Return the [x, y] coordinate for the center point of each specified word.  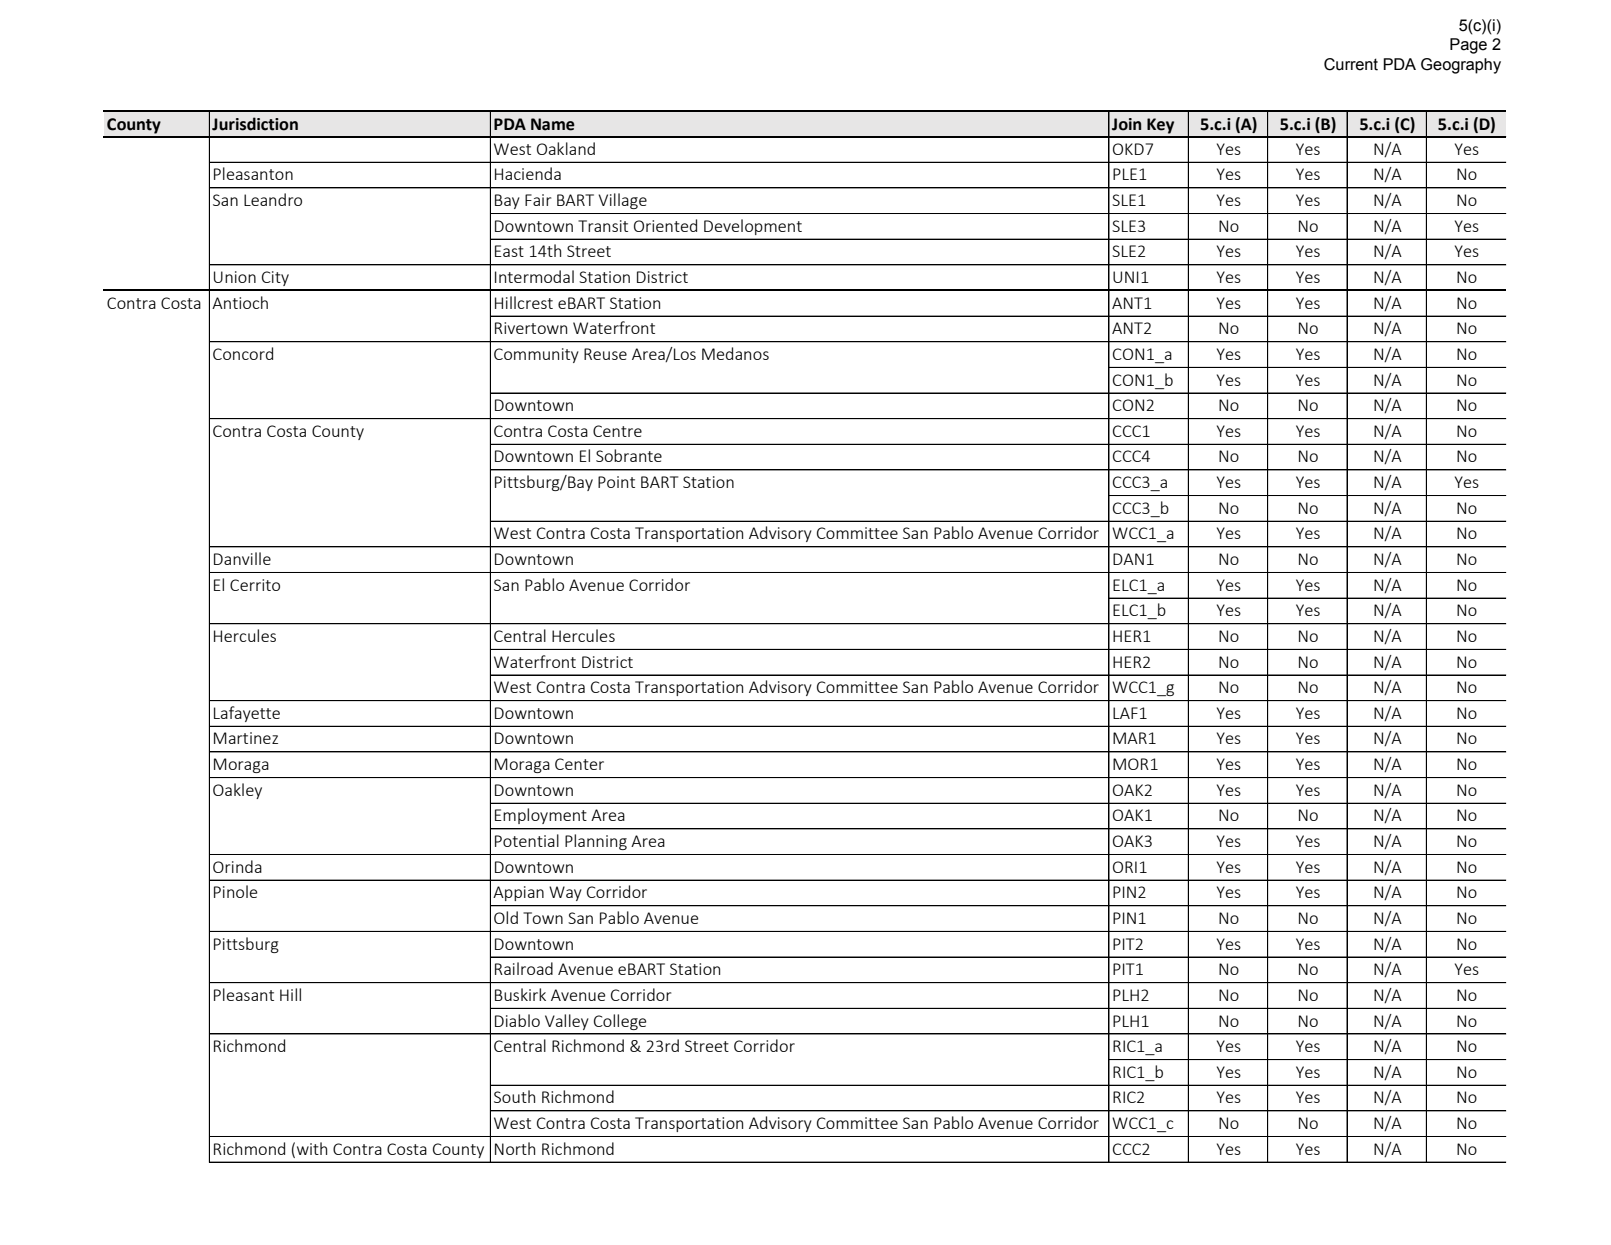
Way [565, 893]
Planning [596, 842]
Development [753, 227]
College [620, 1022]
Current [1351, 64]
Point [616, 482]
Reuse [605, 354]
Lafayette [247, 714]
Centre [617, 431]
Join [1126, 124]
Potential [527, 840]
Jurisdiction [255, 124]
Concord [243, 353]
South [514, 1096]
